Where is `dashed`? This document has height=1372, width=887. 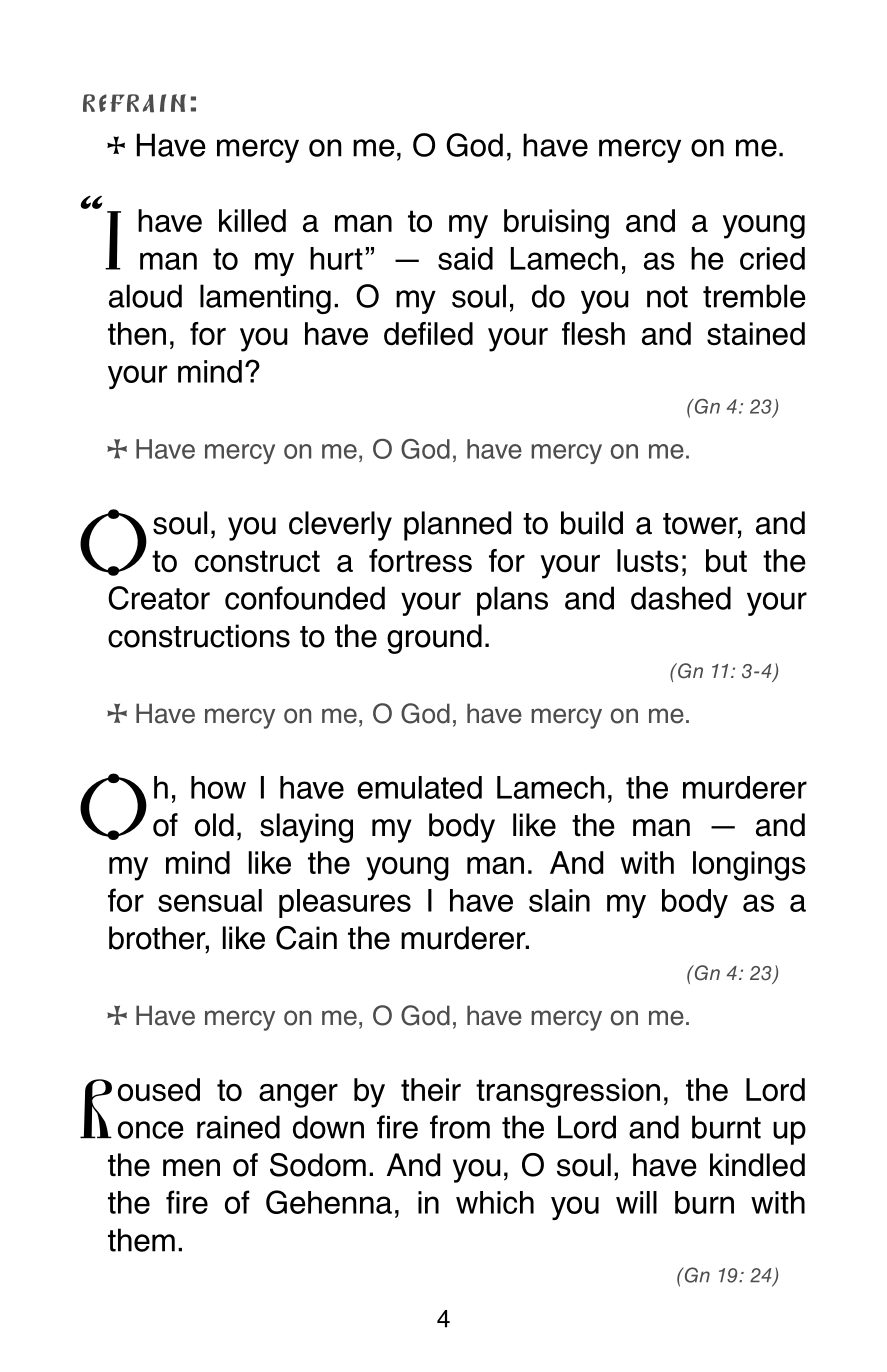 dashed is located at coordinates (681, 598).
